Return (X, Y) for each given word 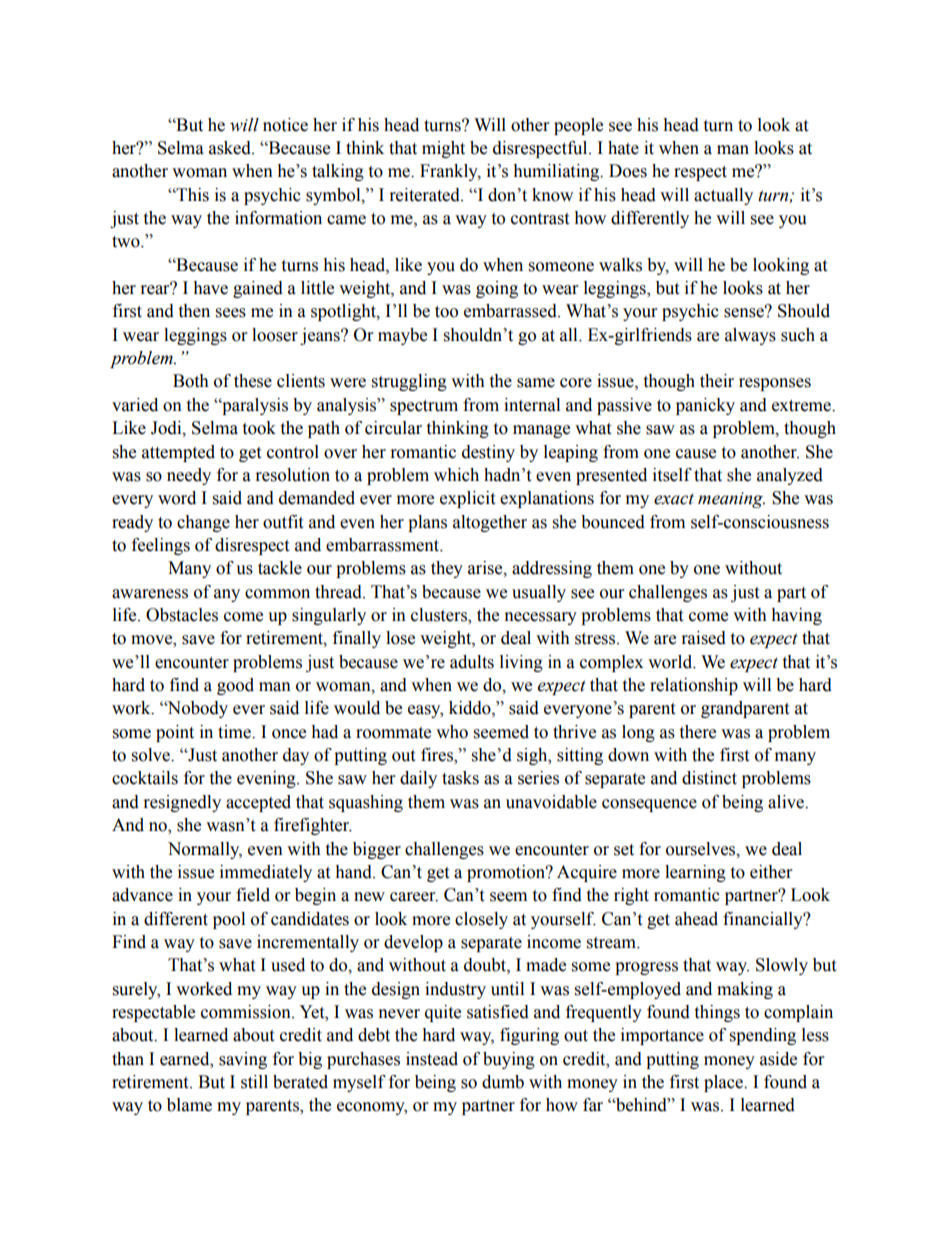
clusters (440, 616)
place (724, 1083)
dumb (503, 1082)
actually (723, 196)
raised (704, 638)
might (443, 149)
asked (231, 148)
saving (243, 1060)
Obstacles (182, 615)
